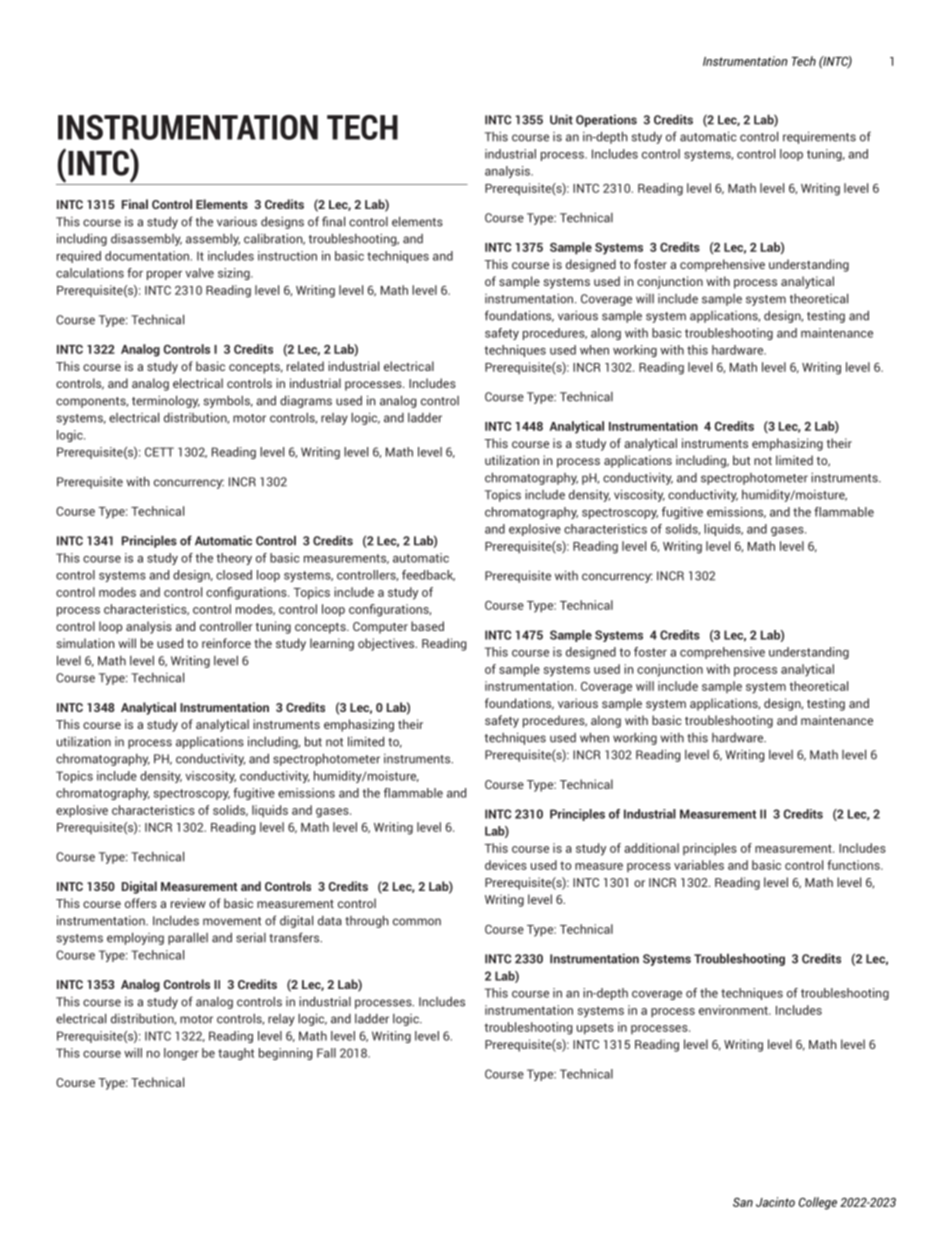 The width and height of the screenshot is (952, 1233). What do you see at coordinates (234, 559) in the screenshot?
I see `theory` at bounding box center [234, 559].
